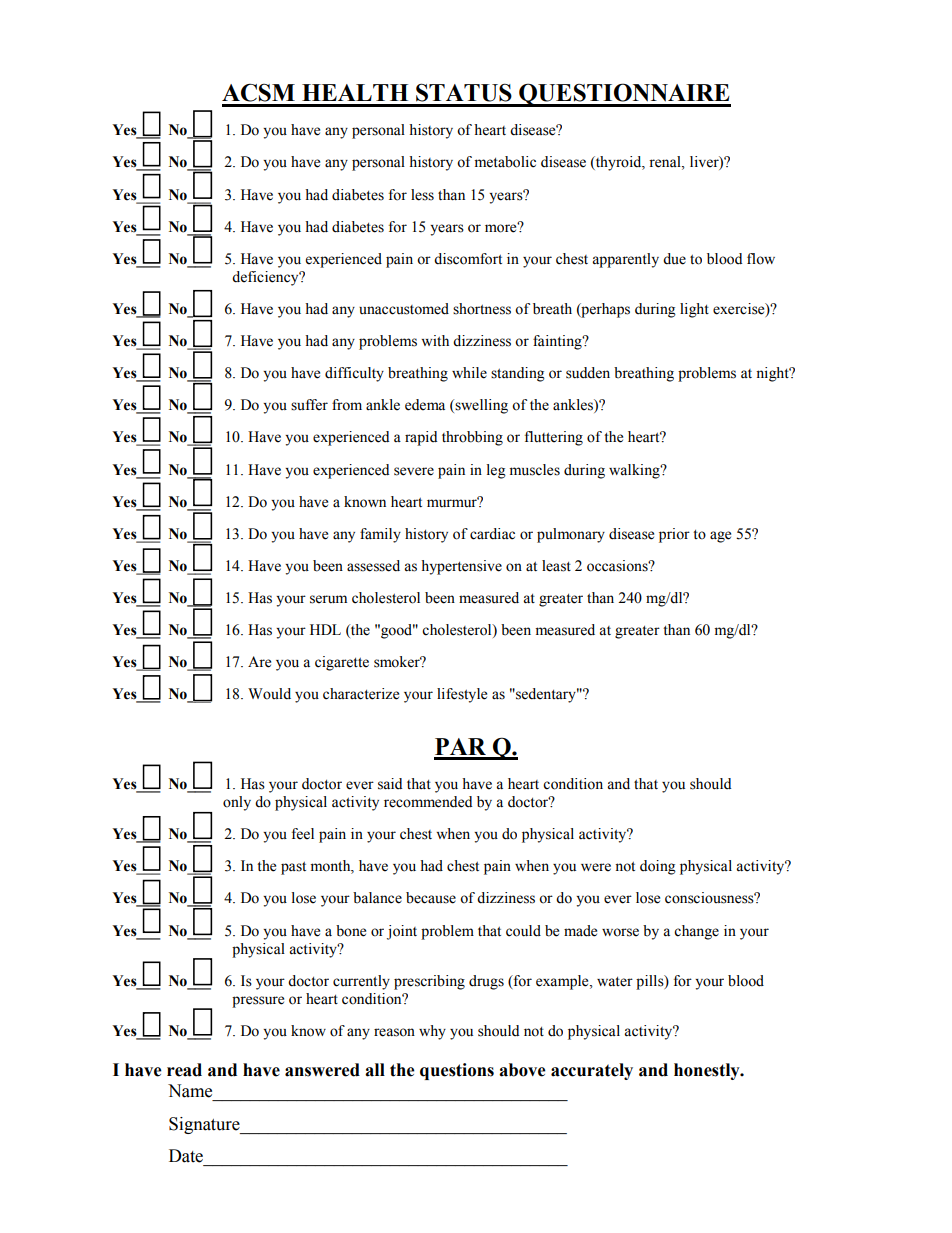 The image size is (952, 1233). What do you see at coordinates (328, 599) in the image?
I see `serum` at bounding box center [328, 599].
